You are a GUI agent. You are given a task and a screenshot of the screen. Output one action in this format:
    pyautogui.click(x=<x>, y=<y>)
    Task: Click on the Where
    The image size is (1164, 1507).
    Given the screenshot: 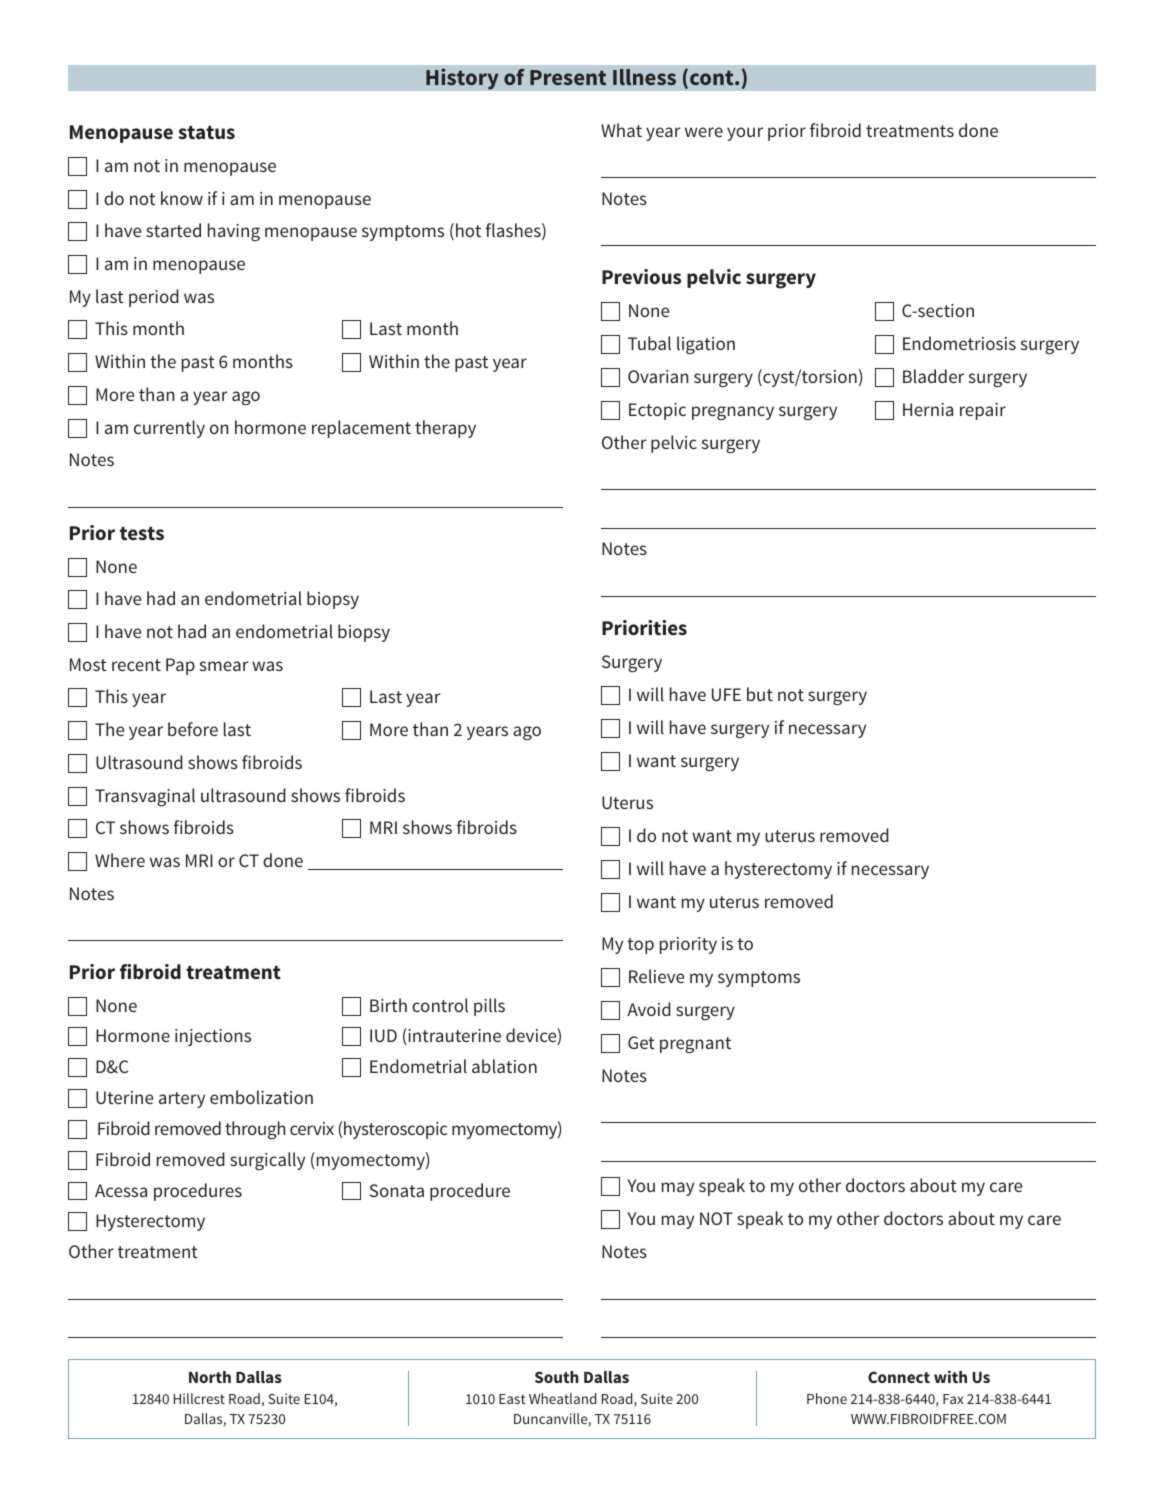 What is the action you would take?
    pyautogui.click(x=120, y=860)
